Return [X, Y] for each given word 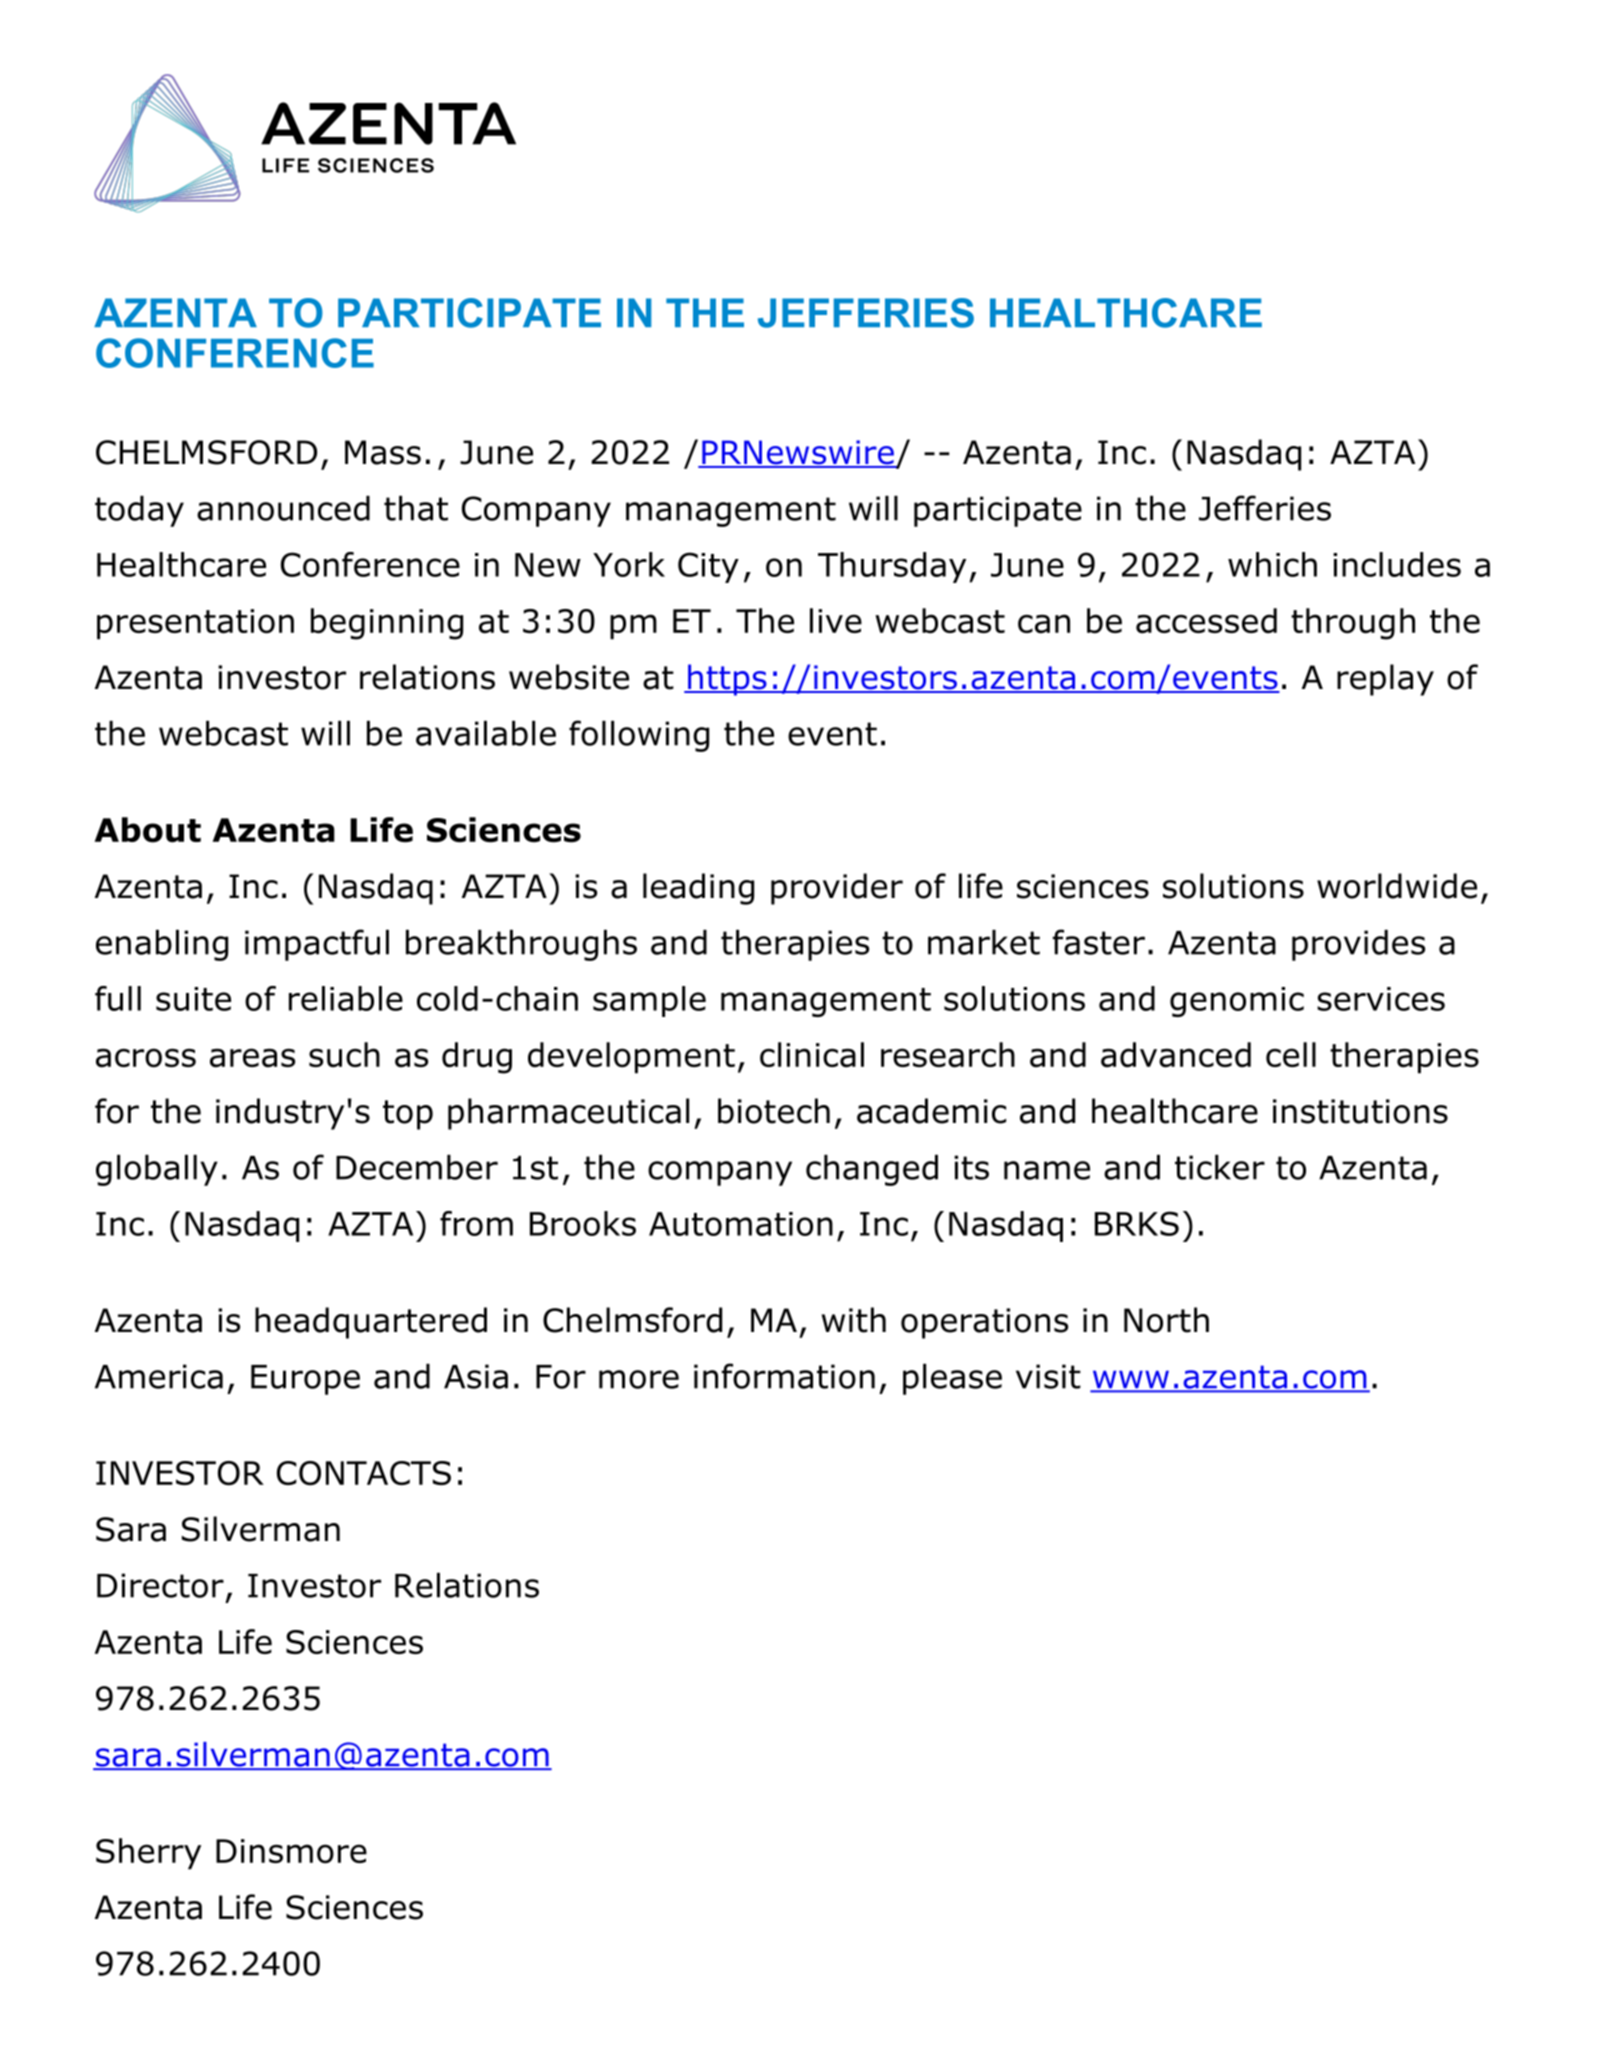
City [708, 567]
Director [160, 1585]
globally [157, 1170]
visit [1048, 1376]
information [784, 1376]
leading [698, 889]
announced [283, 508]
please [952, 1379]
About [148, 830]
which [1272, 564]
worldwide [1397, 886]
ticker [1220, 1167]
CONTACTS [364, 1473]
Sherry [148, 1854]
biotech [774, 1111]
